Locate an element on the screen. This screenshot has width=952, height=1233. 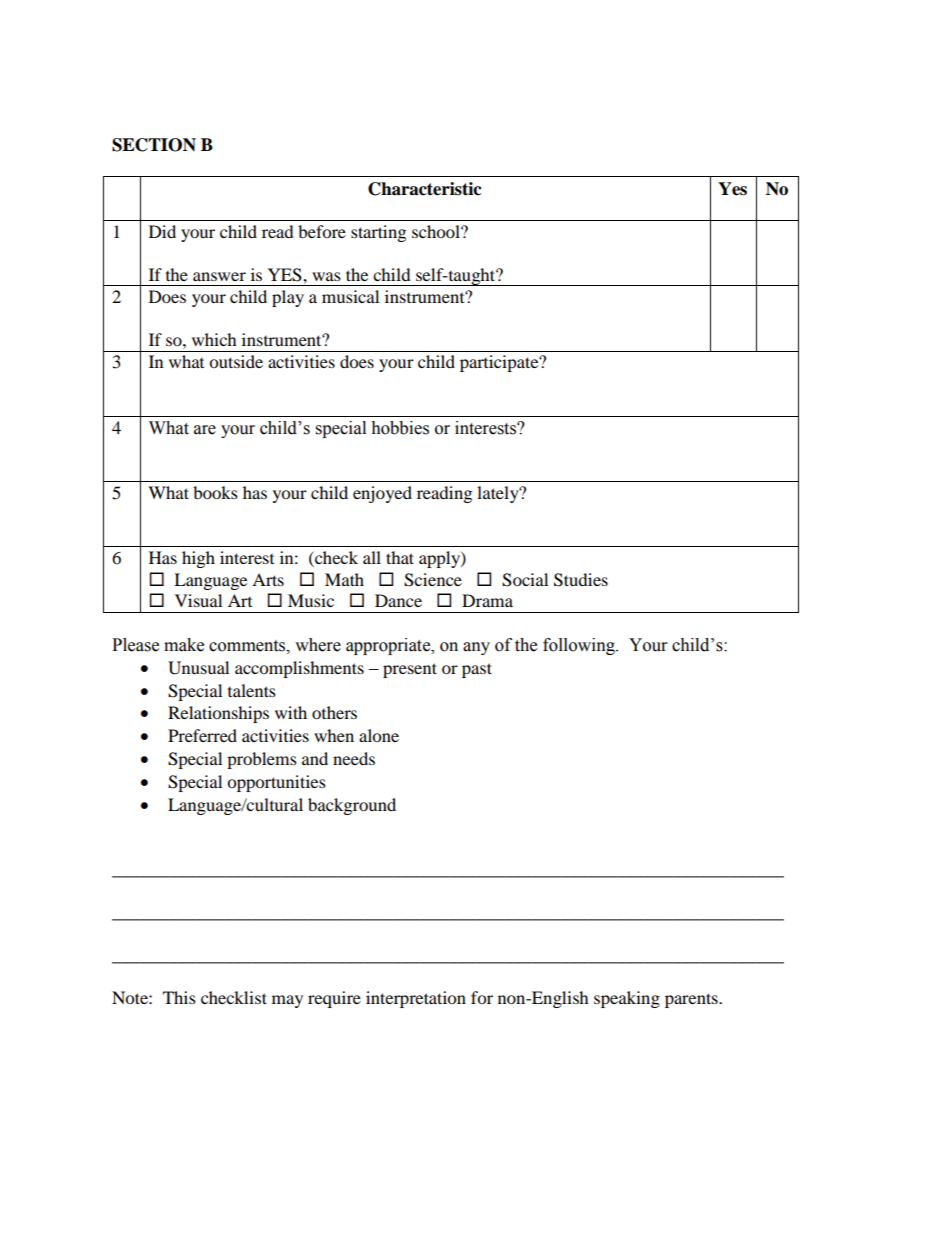
interpretation is located at coordinates (416, 999).
